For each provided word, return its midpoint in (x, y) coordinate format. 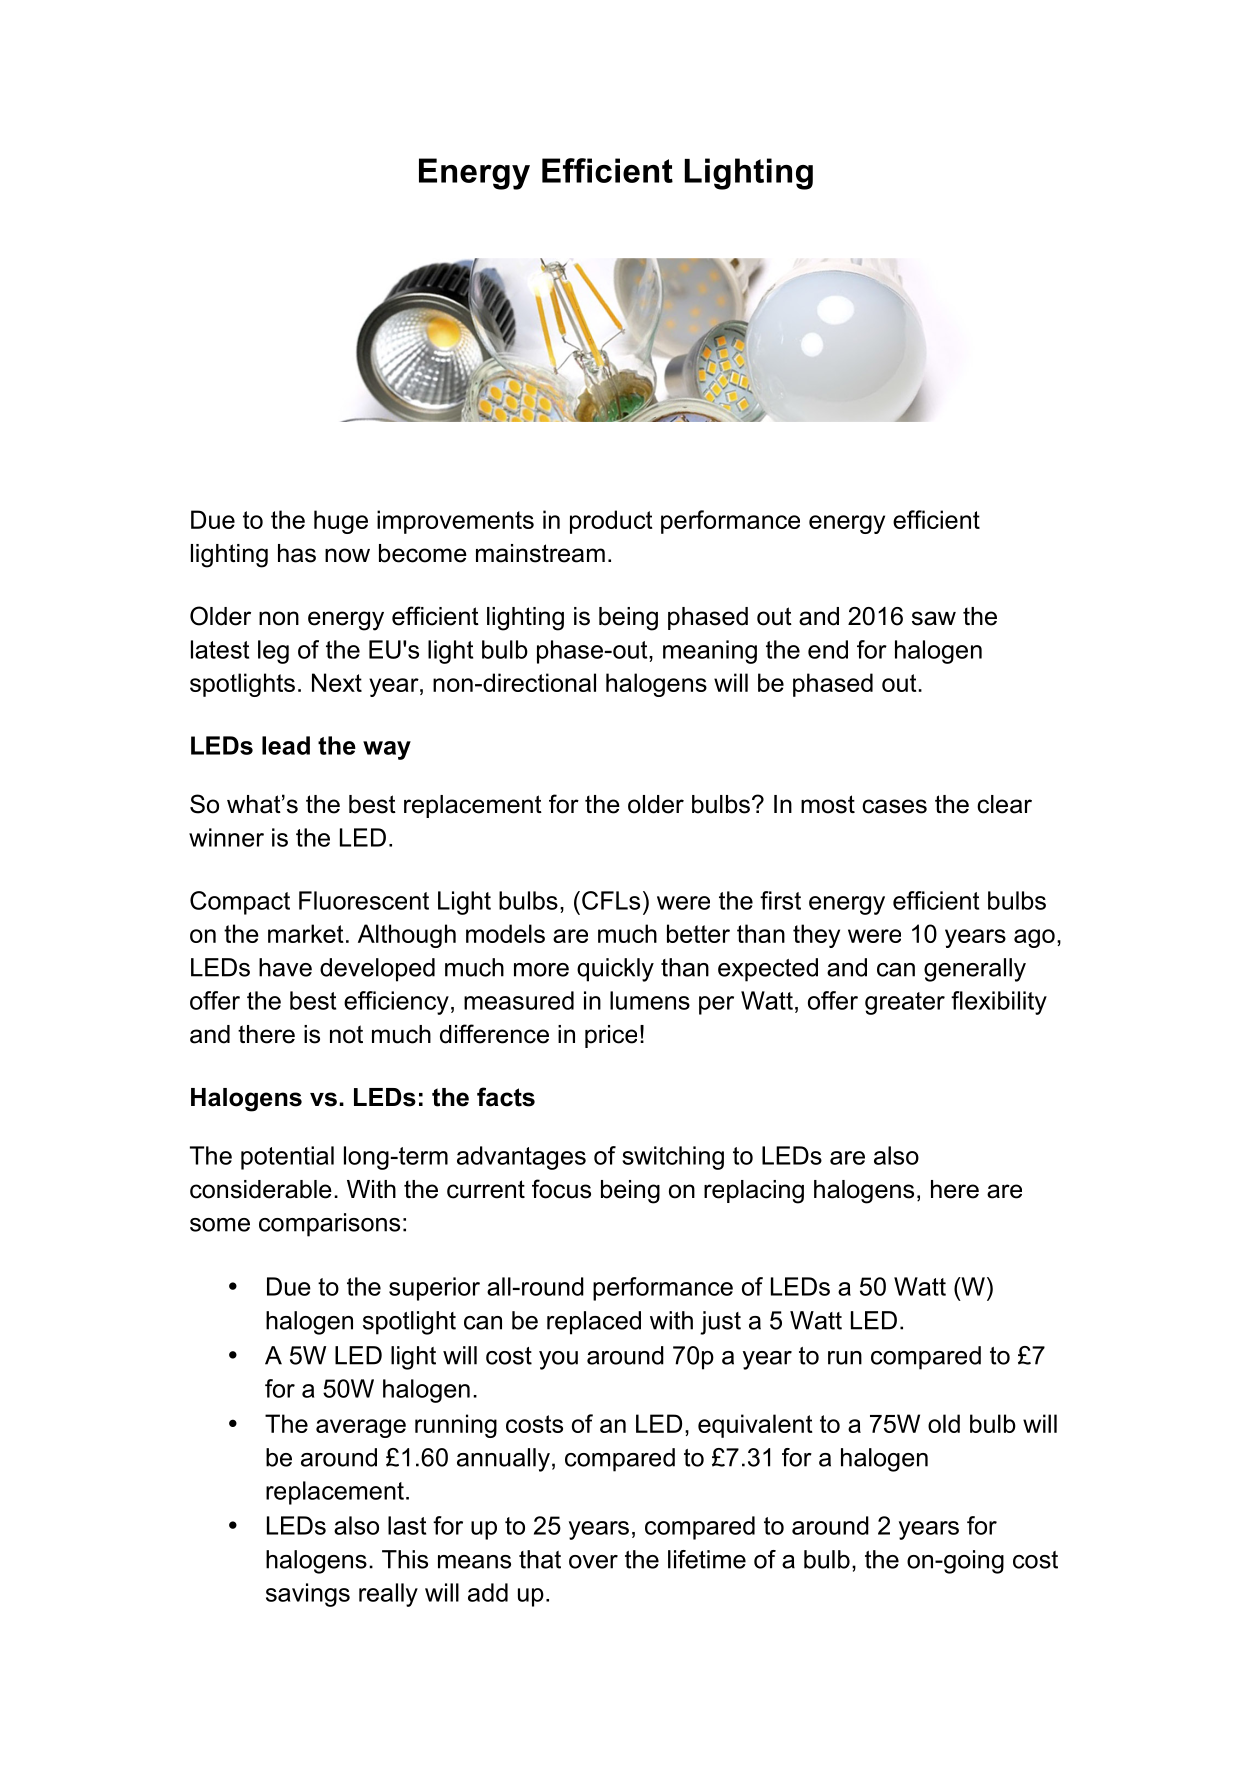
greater (905, 1003)
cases (894, 806)
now (347, 555)
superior (434, 1289)
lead (286, 745)
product (611, 522)
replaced (594, 1323)
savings (308, 1595)
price (611, 1036)
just (720, 1323)
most (828, 804)
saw (934, 618)
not (346, 1034)
